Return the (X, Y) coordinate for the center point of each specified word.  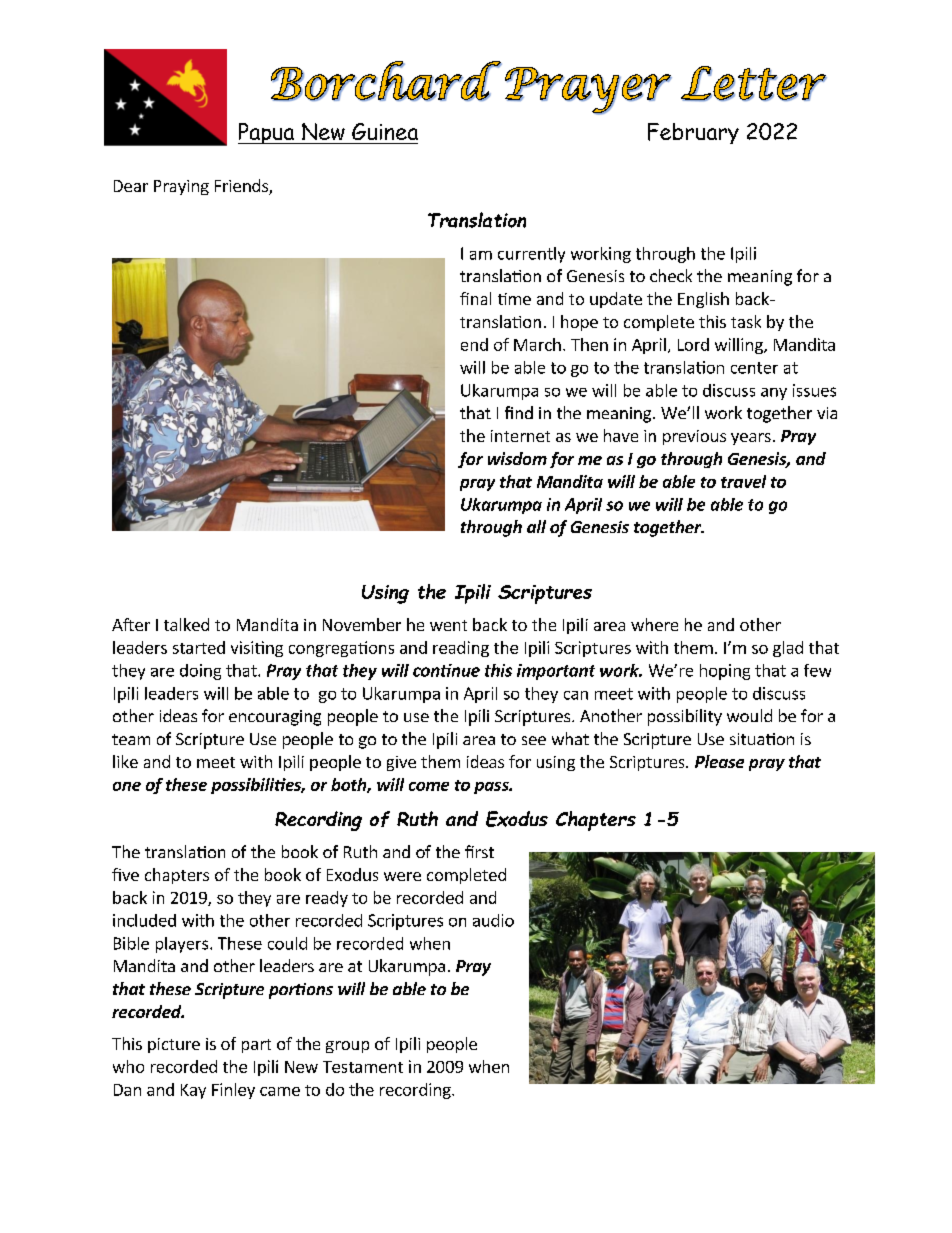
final (475, 298)
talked (186, 624)
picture (174, 1045)
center (754, 368)
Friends (242, 187)
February (693, 133)
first (479, 851)
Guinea (385, 131)
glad (788, 649)
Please (719, 761)
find (519, 412)
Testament (363, 1067)
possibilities (257, 786)
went (448, 625)
